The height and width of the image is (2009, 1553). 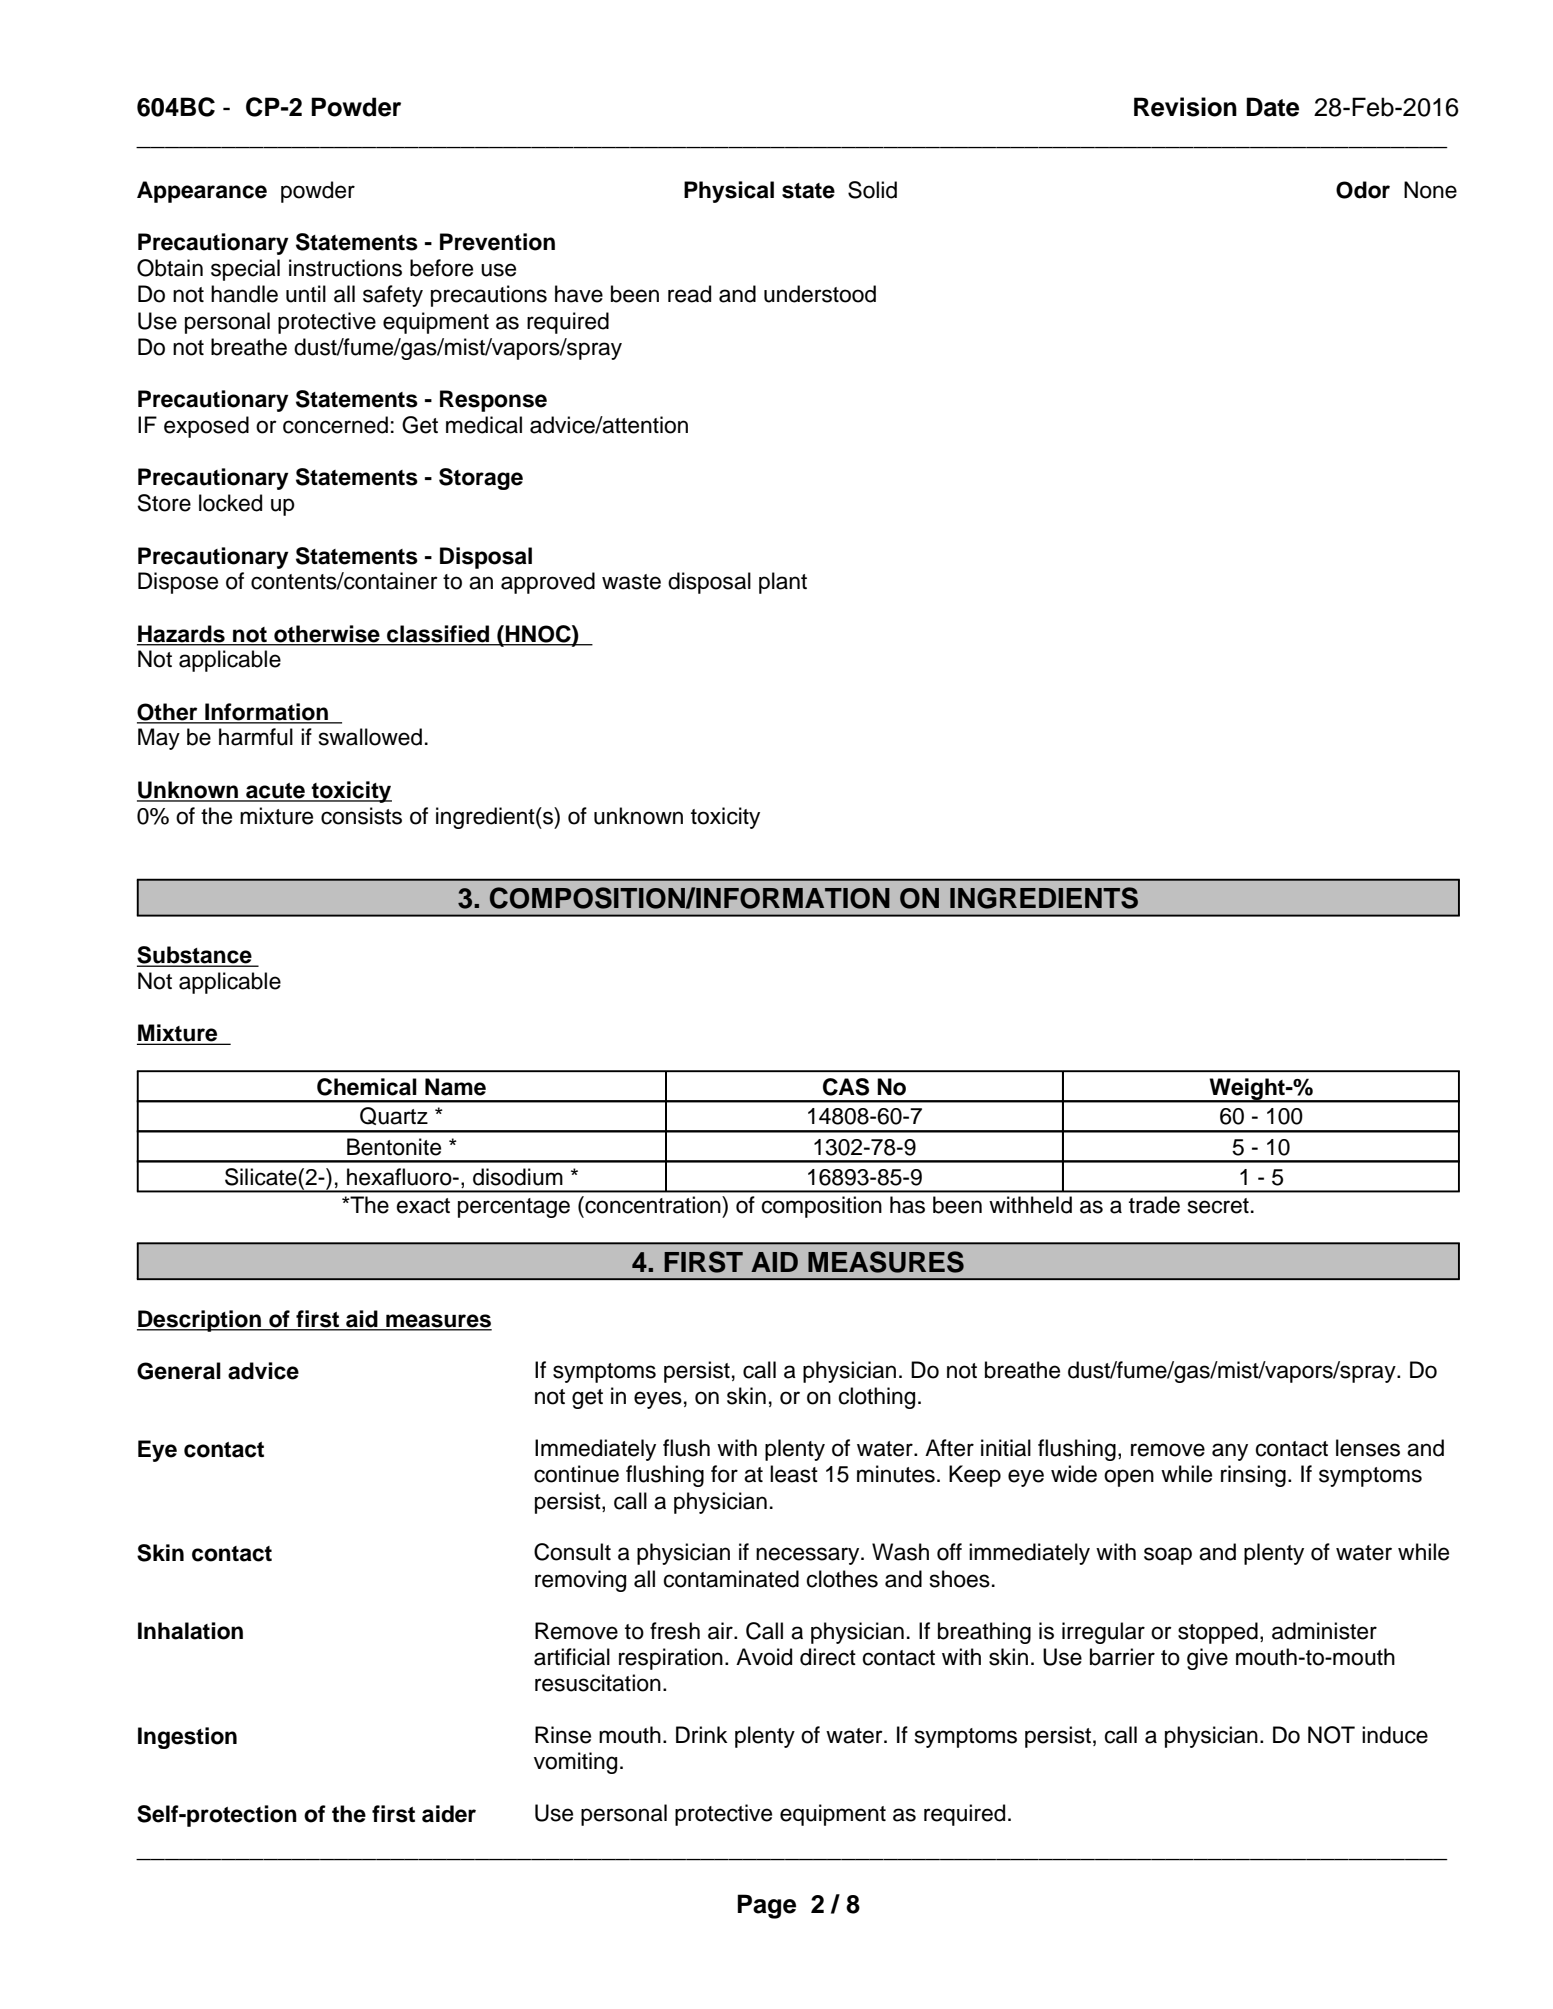 What do you see at coordinates (449, 1814) in the image?
I see `aider` at bounding box center [449, 1814].
